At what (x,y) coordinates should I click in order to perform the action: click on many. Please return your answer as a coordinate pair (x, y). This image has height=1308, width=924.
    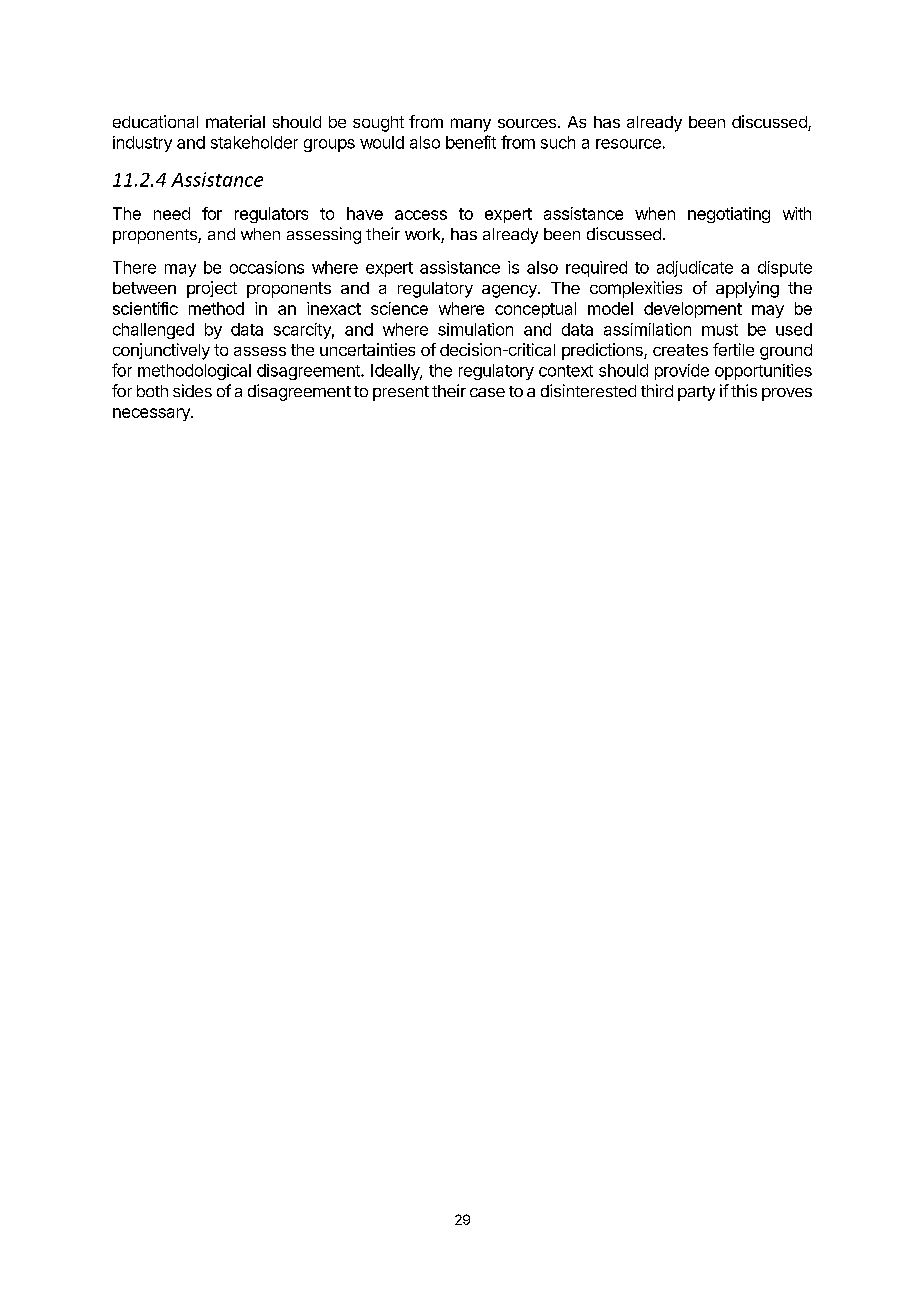
    Looking at the image, I should click on (471, 125).
